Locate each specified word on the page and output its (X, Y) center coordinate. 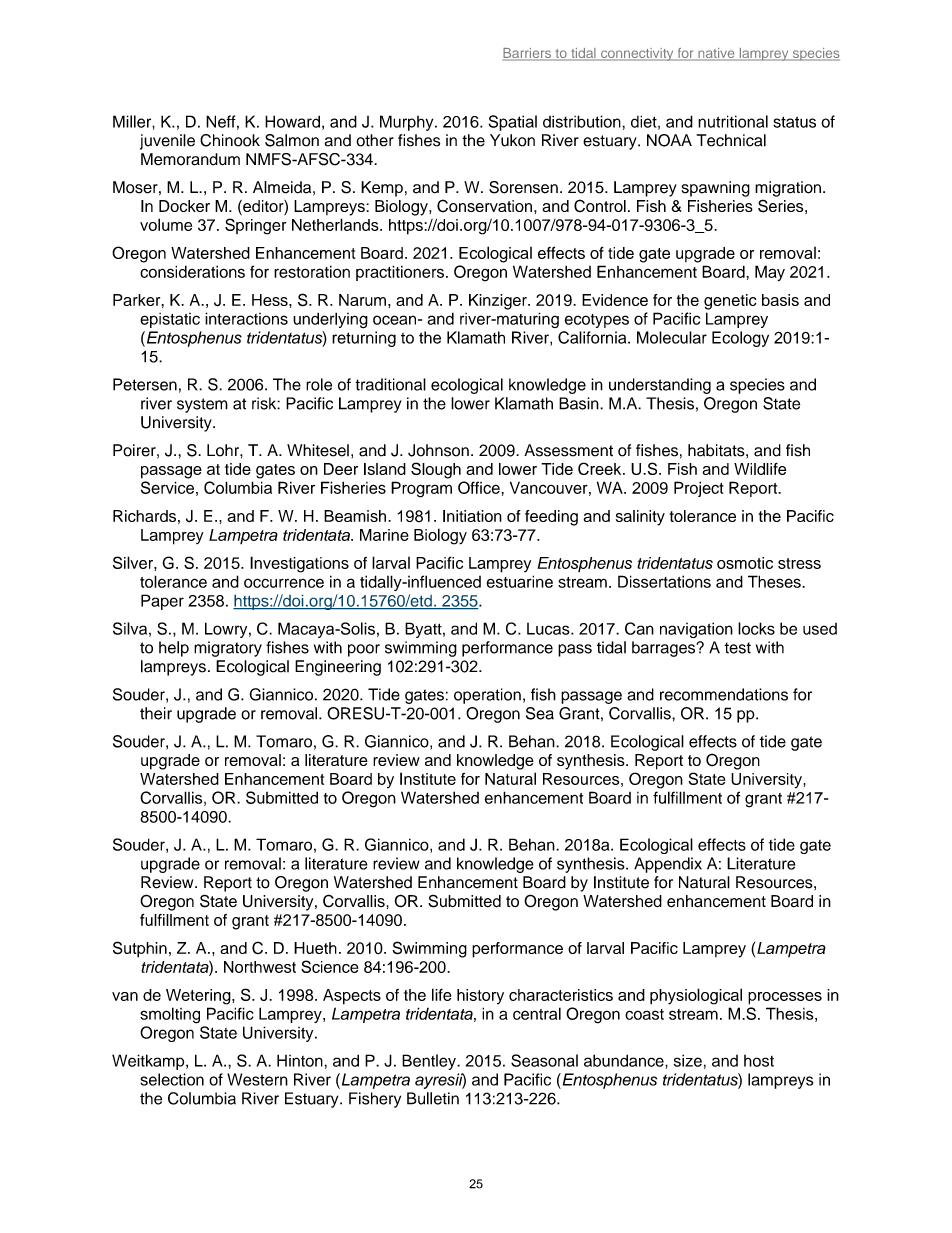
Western (257, 1079)
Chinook (230, 140)
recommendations (724, 694)
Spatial (513, 123)
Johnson (438, 450)
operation (487, 696)
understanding (660, 386)
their (156, 713)
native (716, 54)
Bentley (430, 1062)
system (202, 405)
